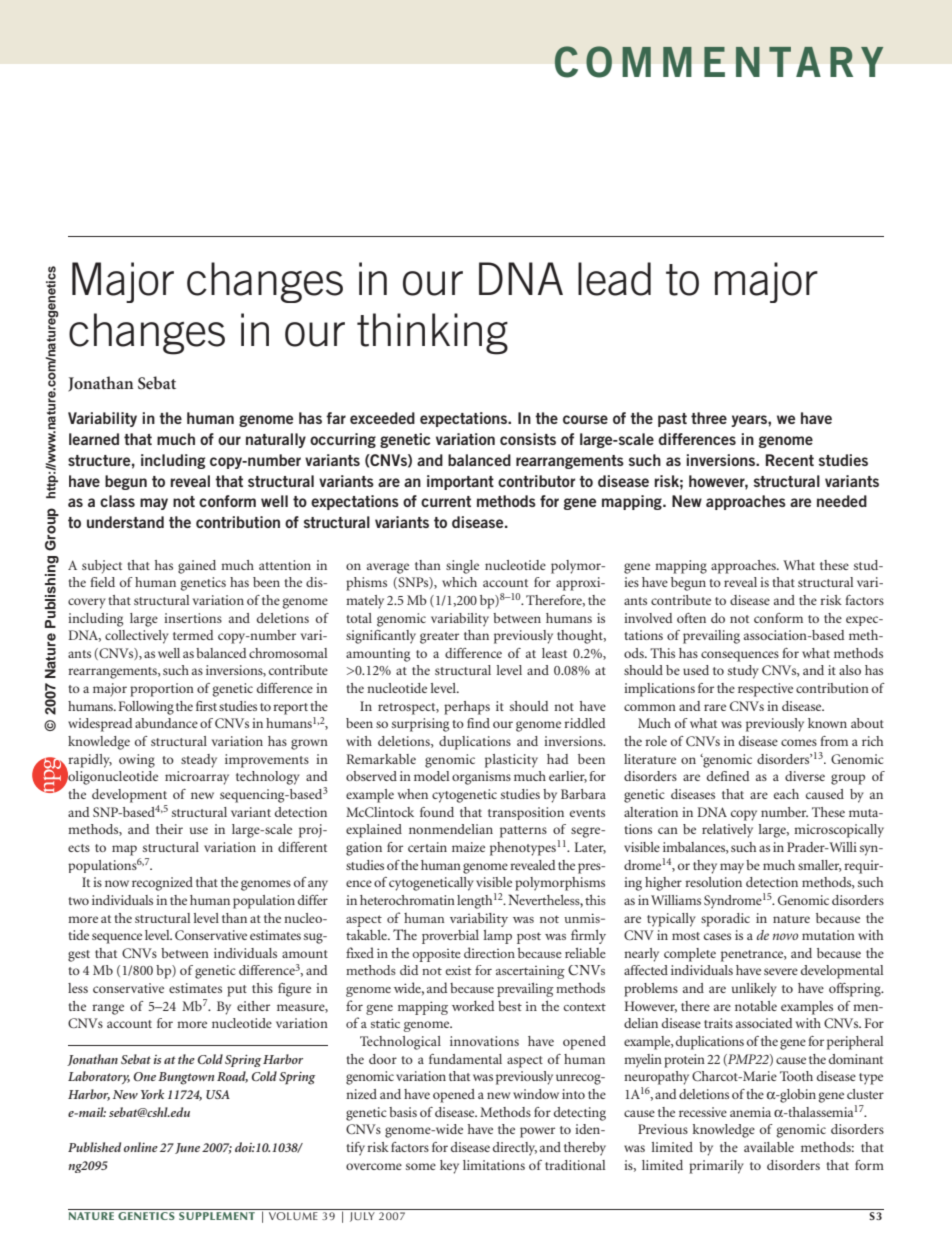  Describe the element at coordinates (691, 618) in the image. I see `often` at that location.
